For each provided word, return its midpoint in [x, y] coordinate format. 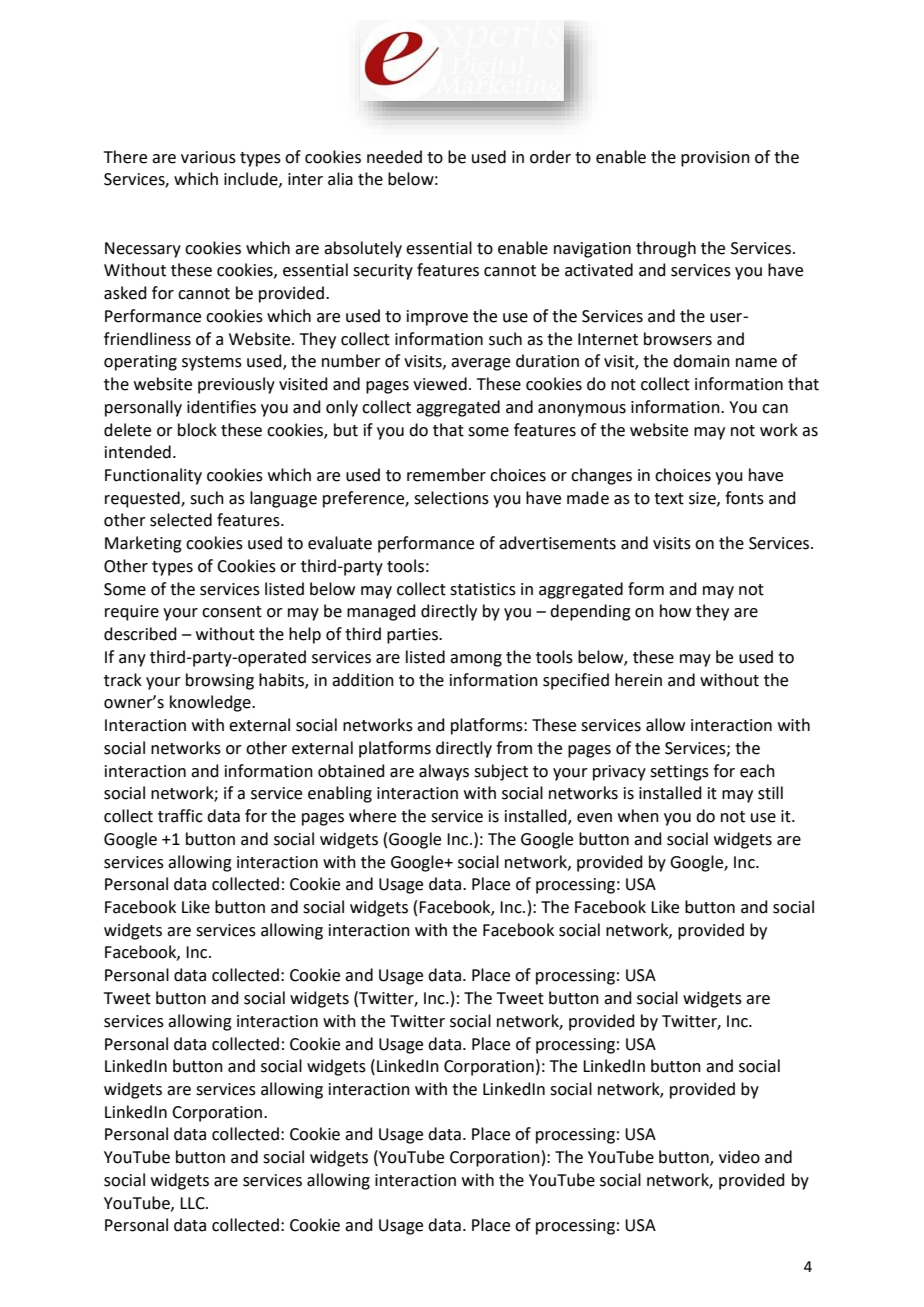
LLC [193, 1203]
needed [394, 157]
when [638, 816]
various [208, 157]
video [739, 1157]
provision [715, 159]
